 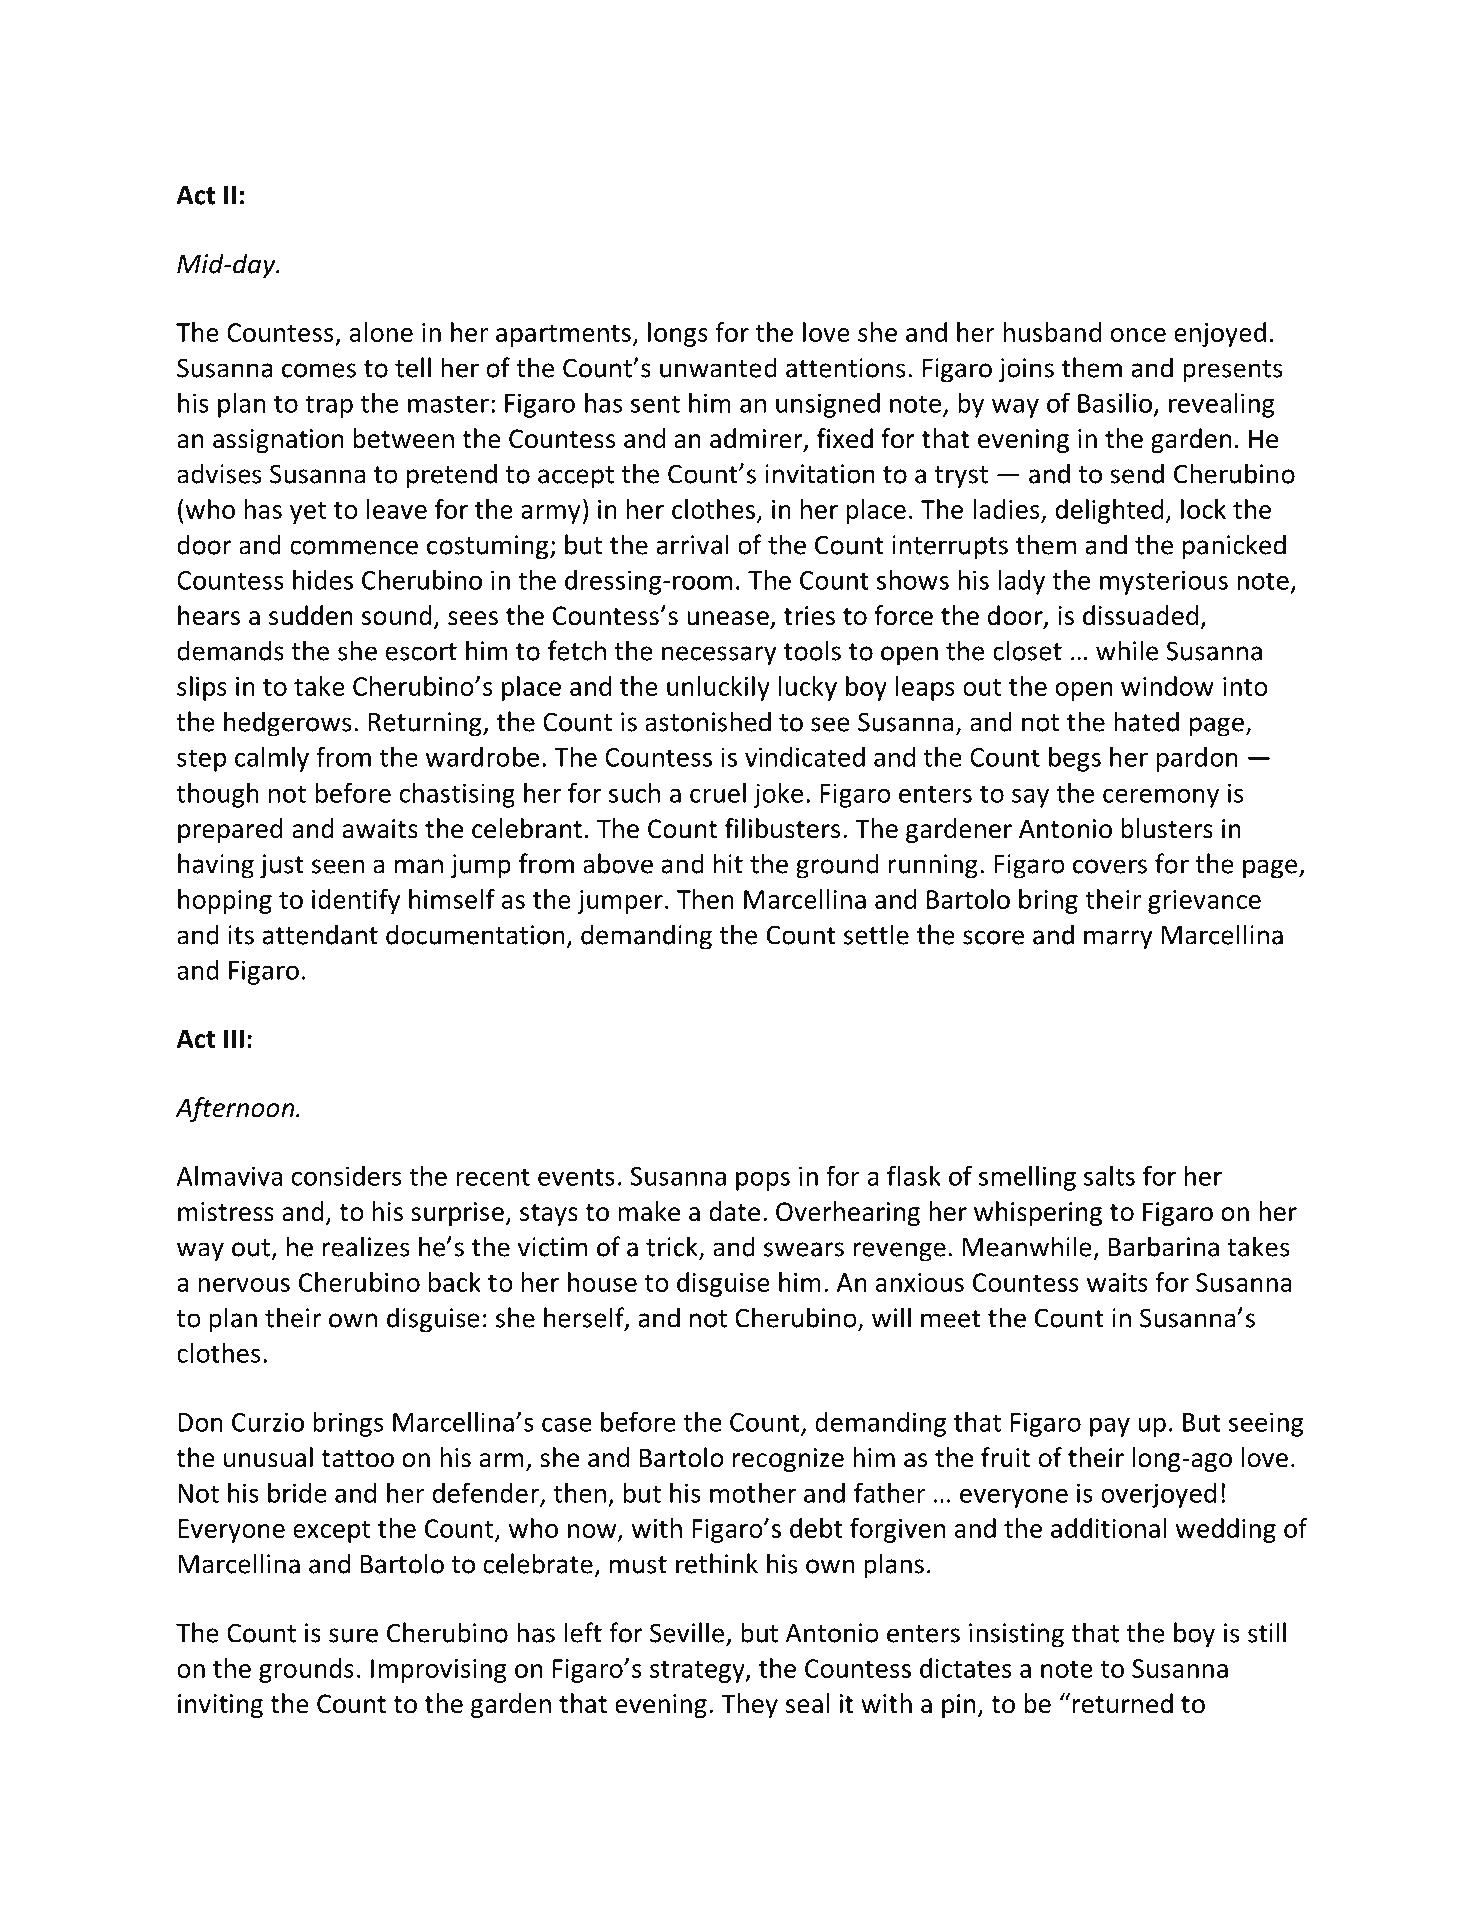 I want to click on unluckily, so click(x=718, y=688).
